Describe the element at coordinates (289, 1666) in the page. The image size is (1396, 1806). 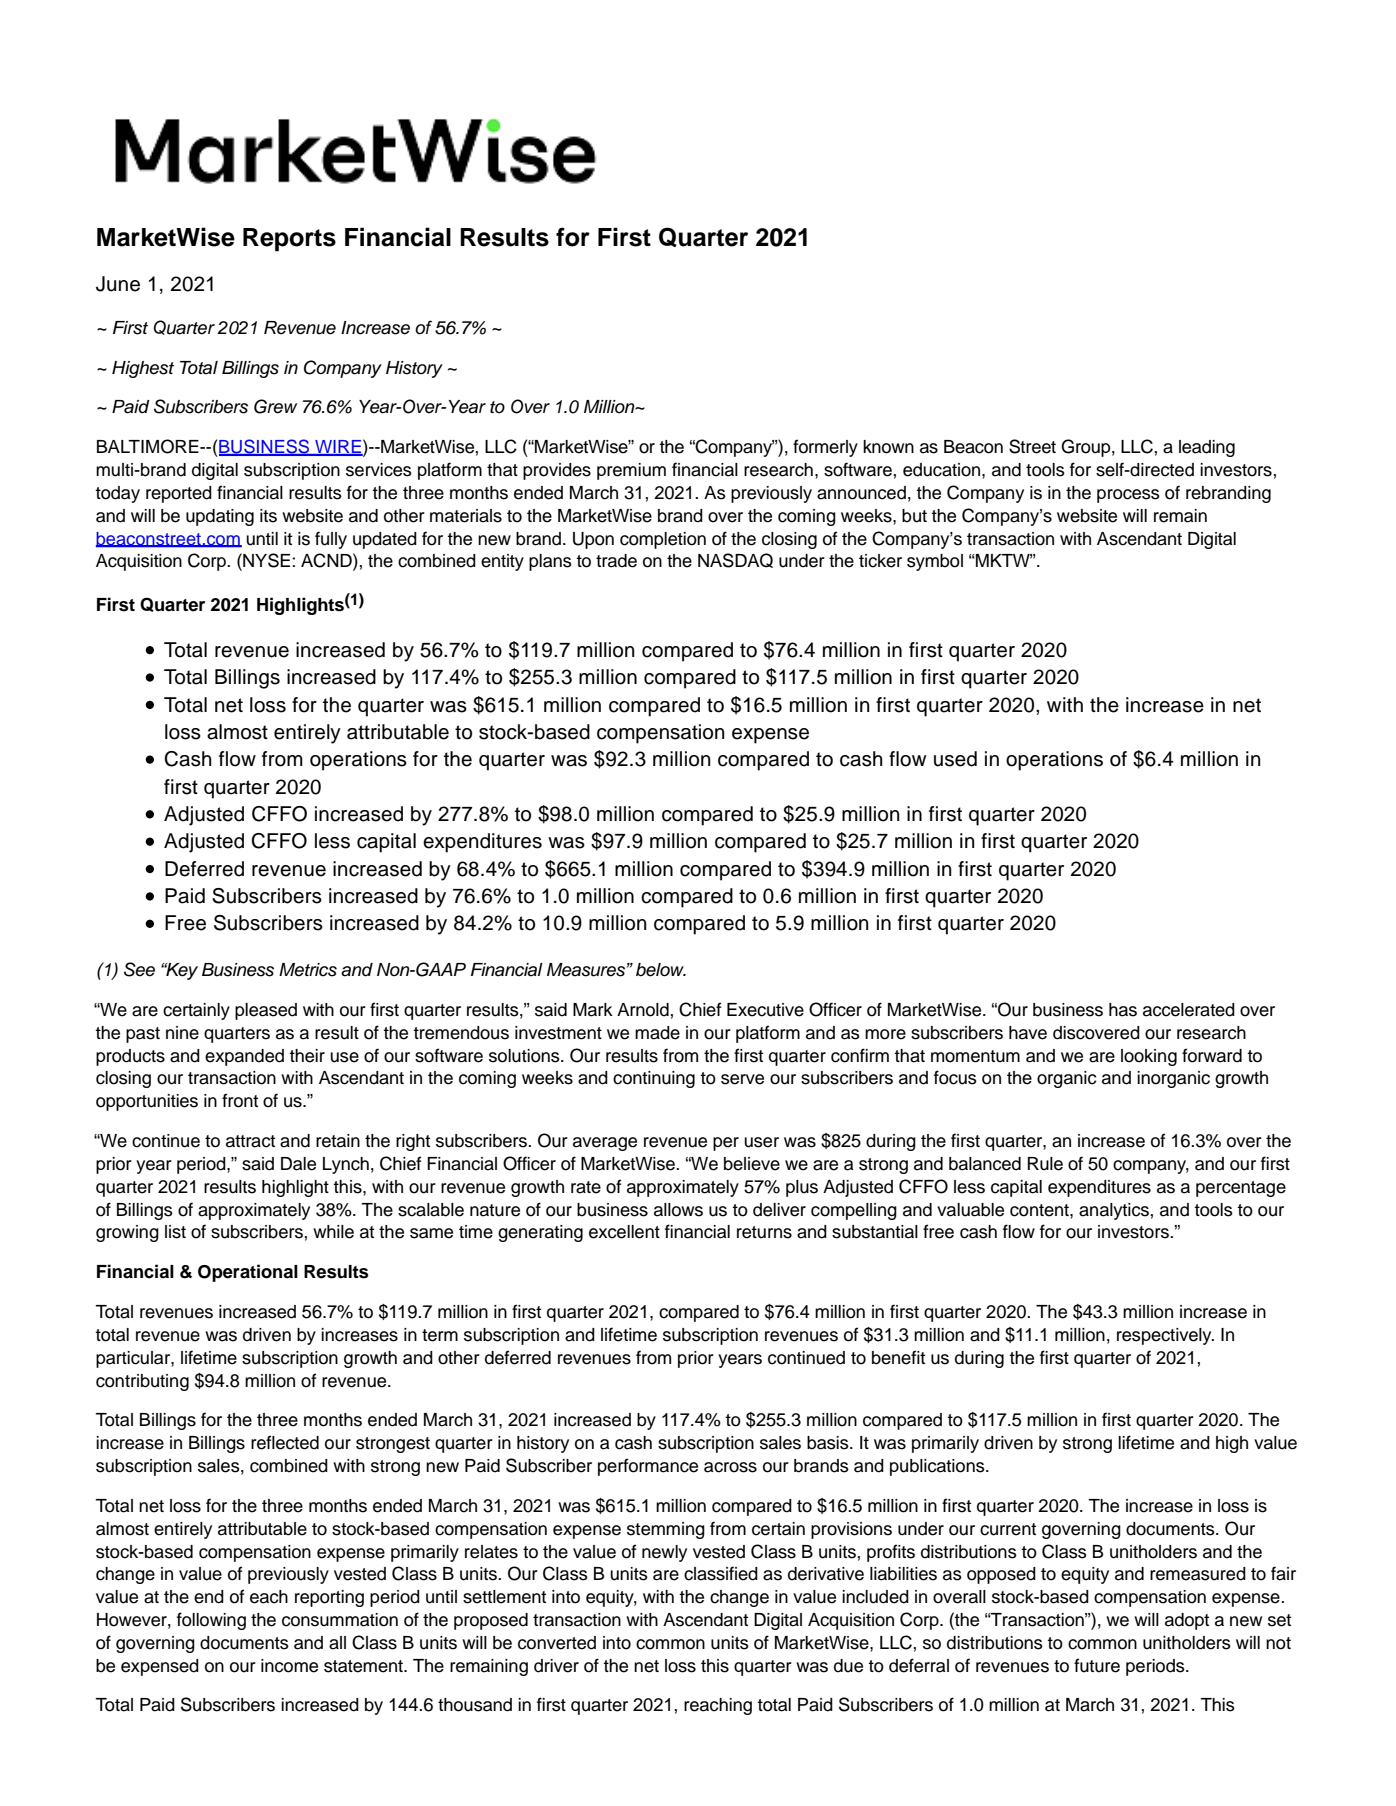
I see `income` at that location.
